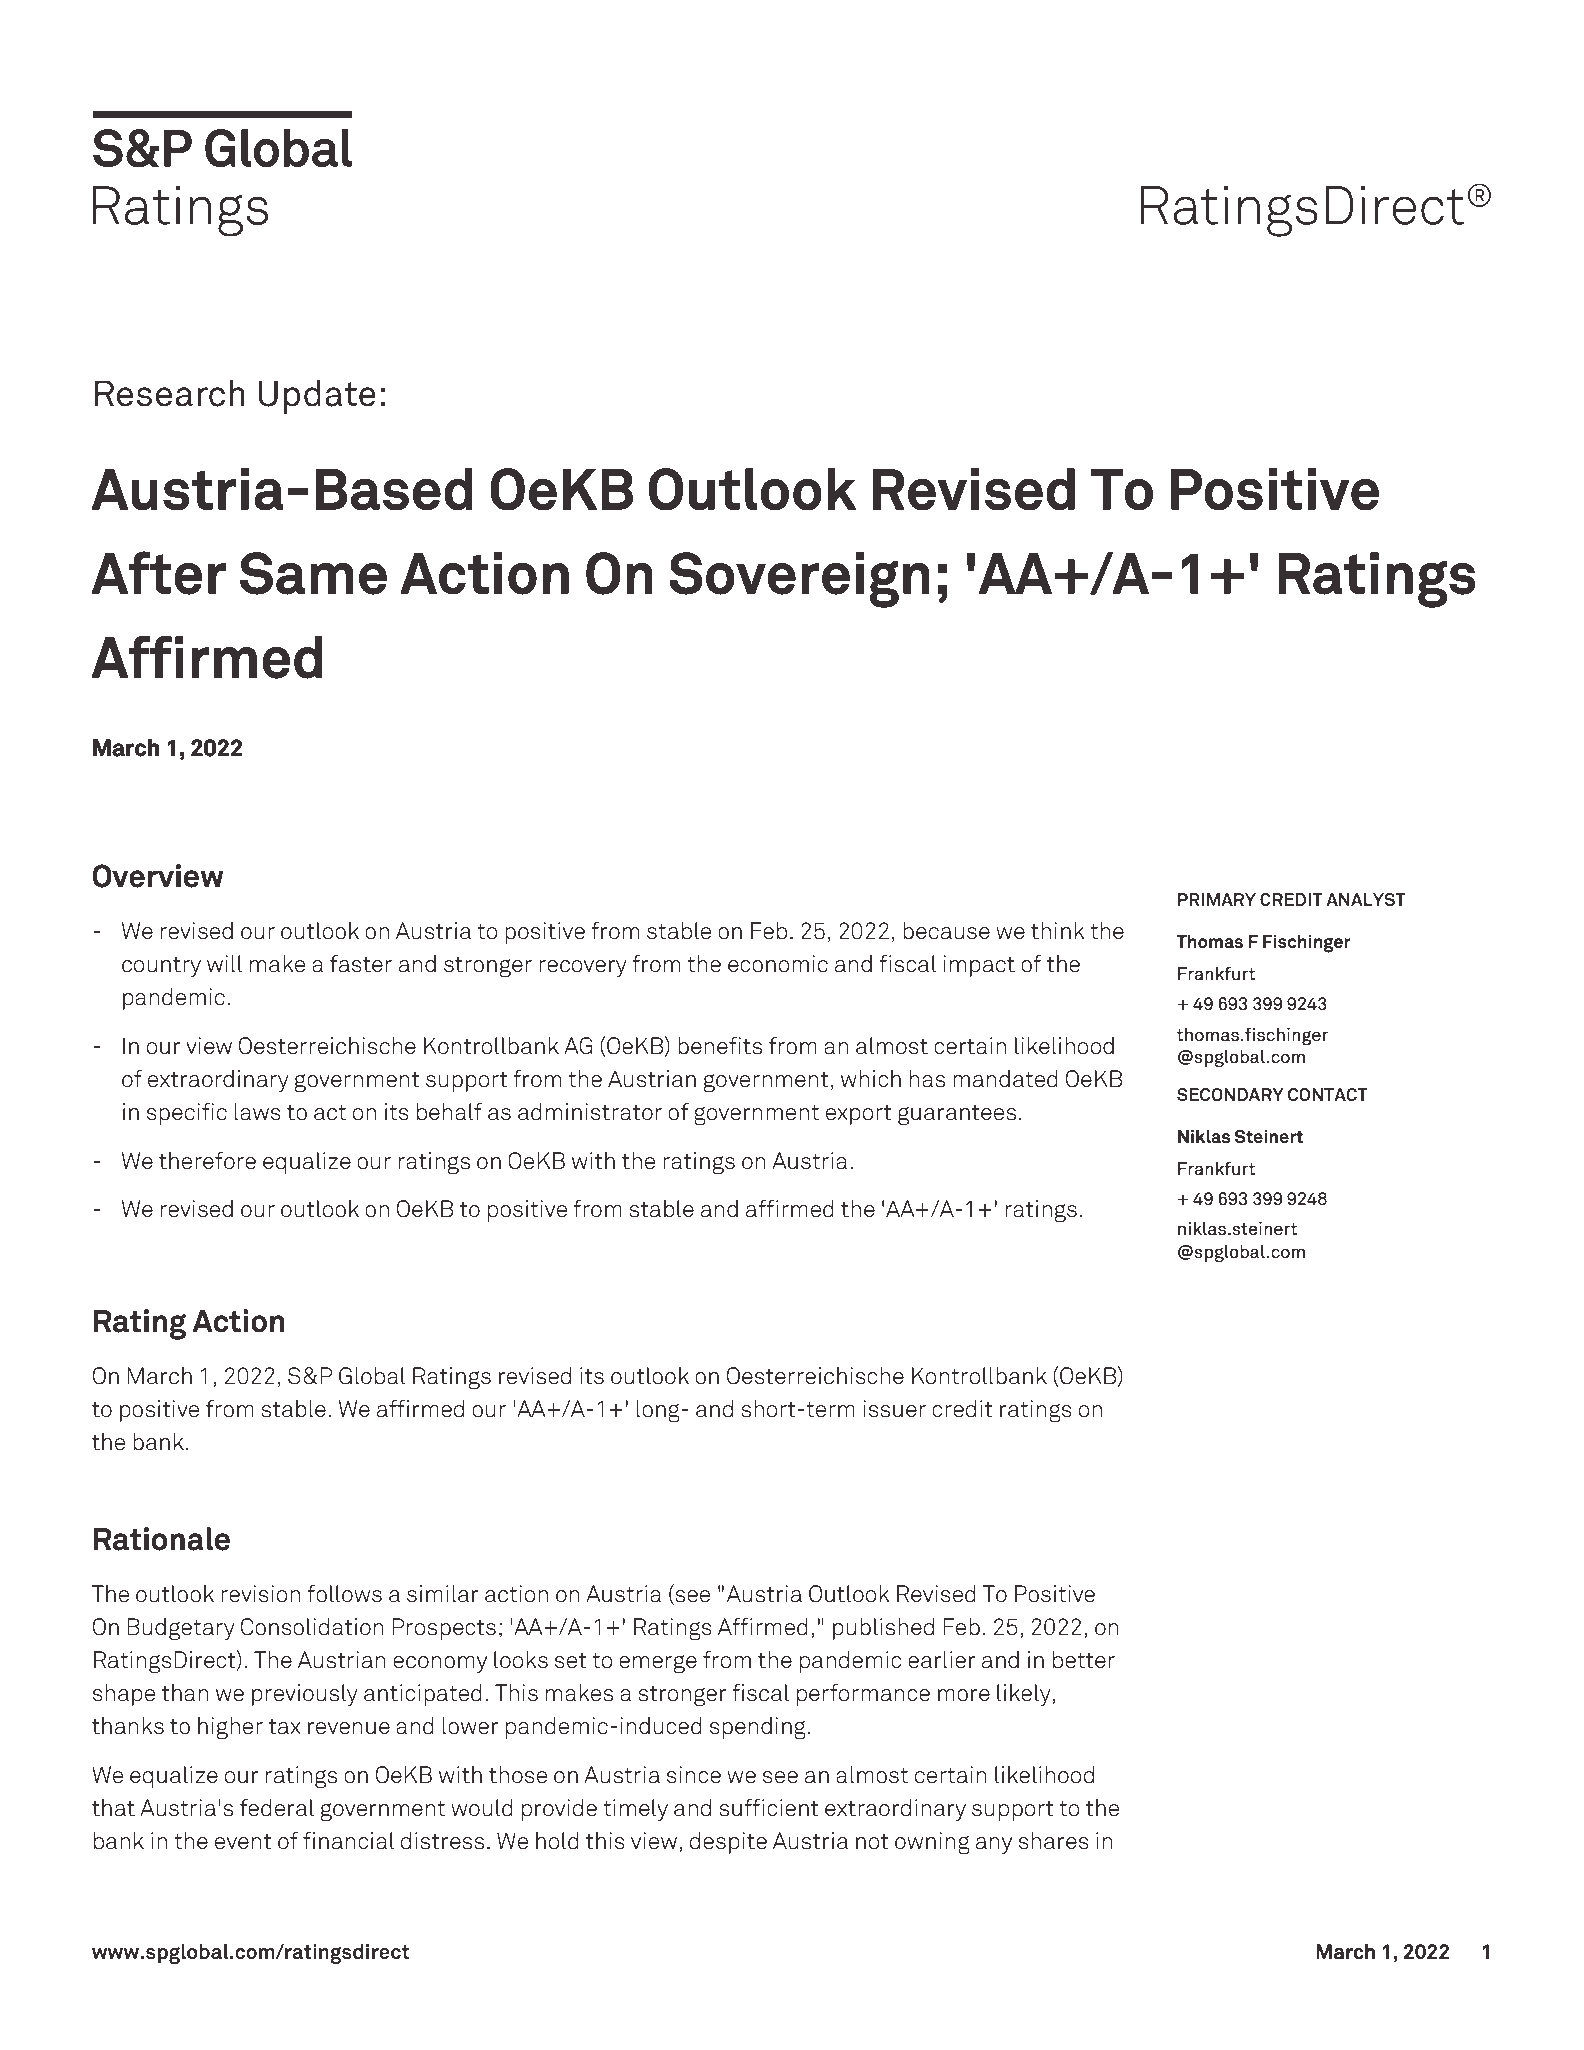  What do you see at coordinates (260, 1594) in the page?
I see `revision` at bounding box center [260, 1594].
